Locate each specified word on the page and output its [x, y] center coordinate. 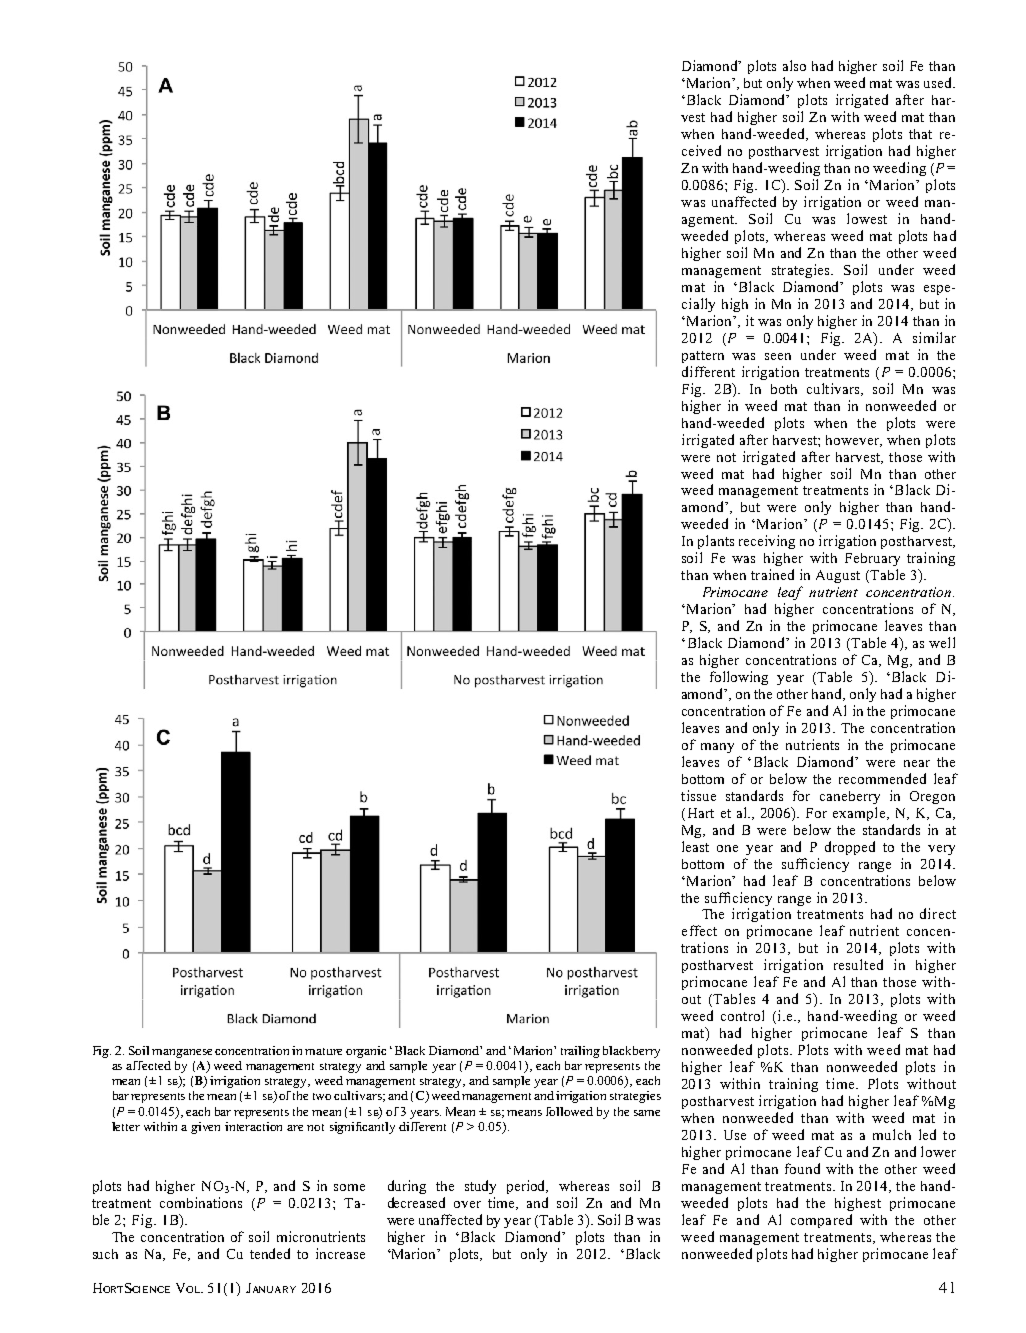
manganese [182, 1053]
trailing [580, 1052]
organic [366, 1052]
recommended [882, 778]
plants [716, 542]
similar [934, 337]
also [794, 65]
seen [778, 356]
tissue [698, 795]
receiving [767, 542]
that [920, 134]
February [872, 559]
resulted [858, 964]
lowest [867, 218]
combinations [201, 1202]
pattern [703, 357]
